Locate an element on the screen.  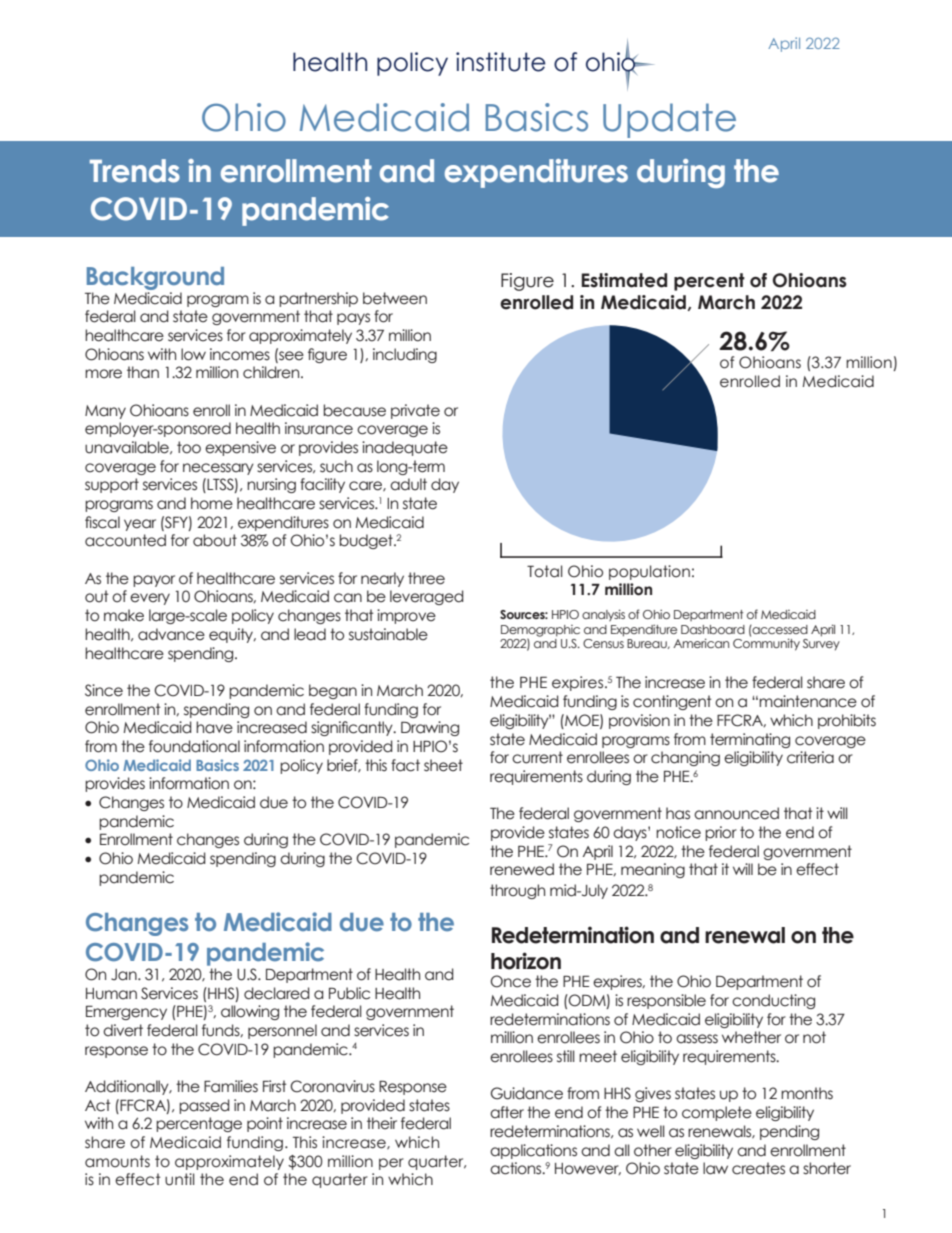
inadequate is located at coordinates (405, 448).
